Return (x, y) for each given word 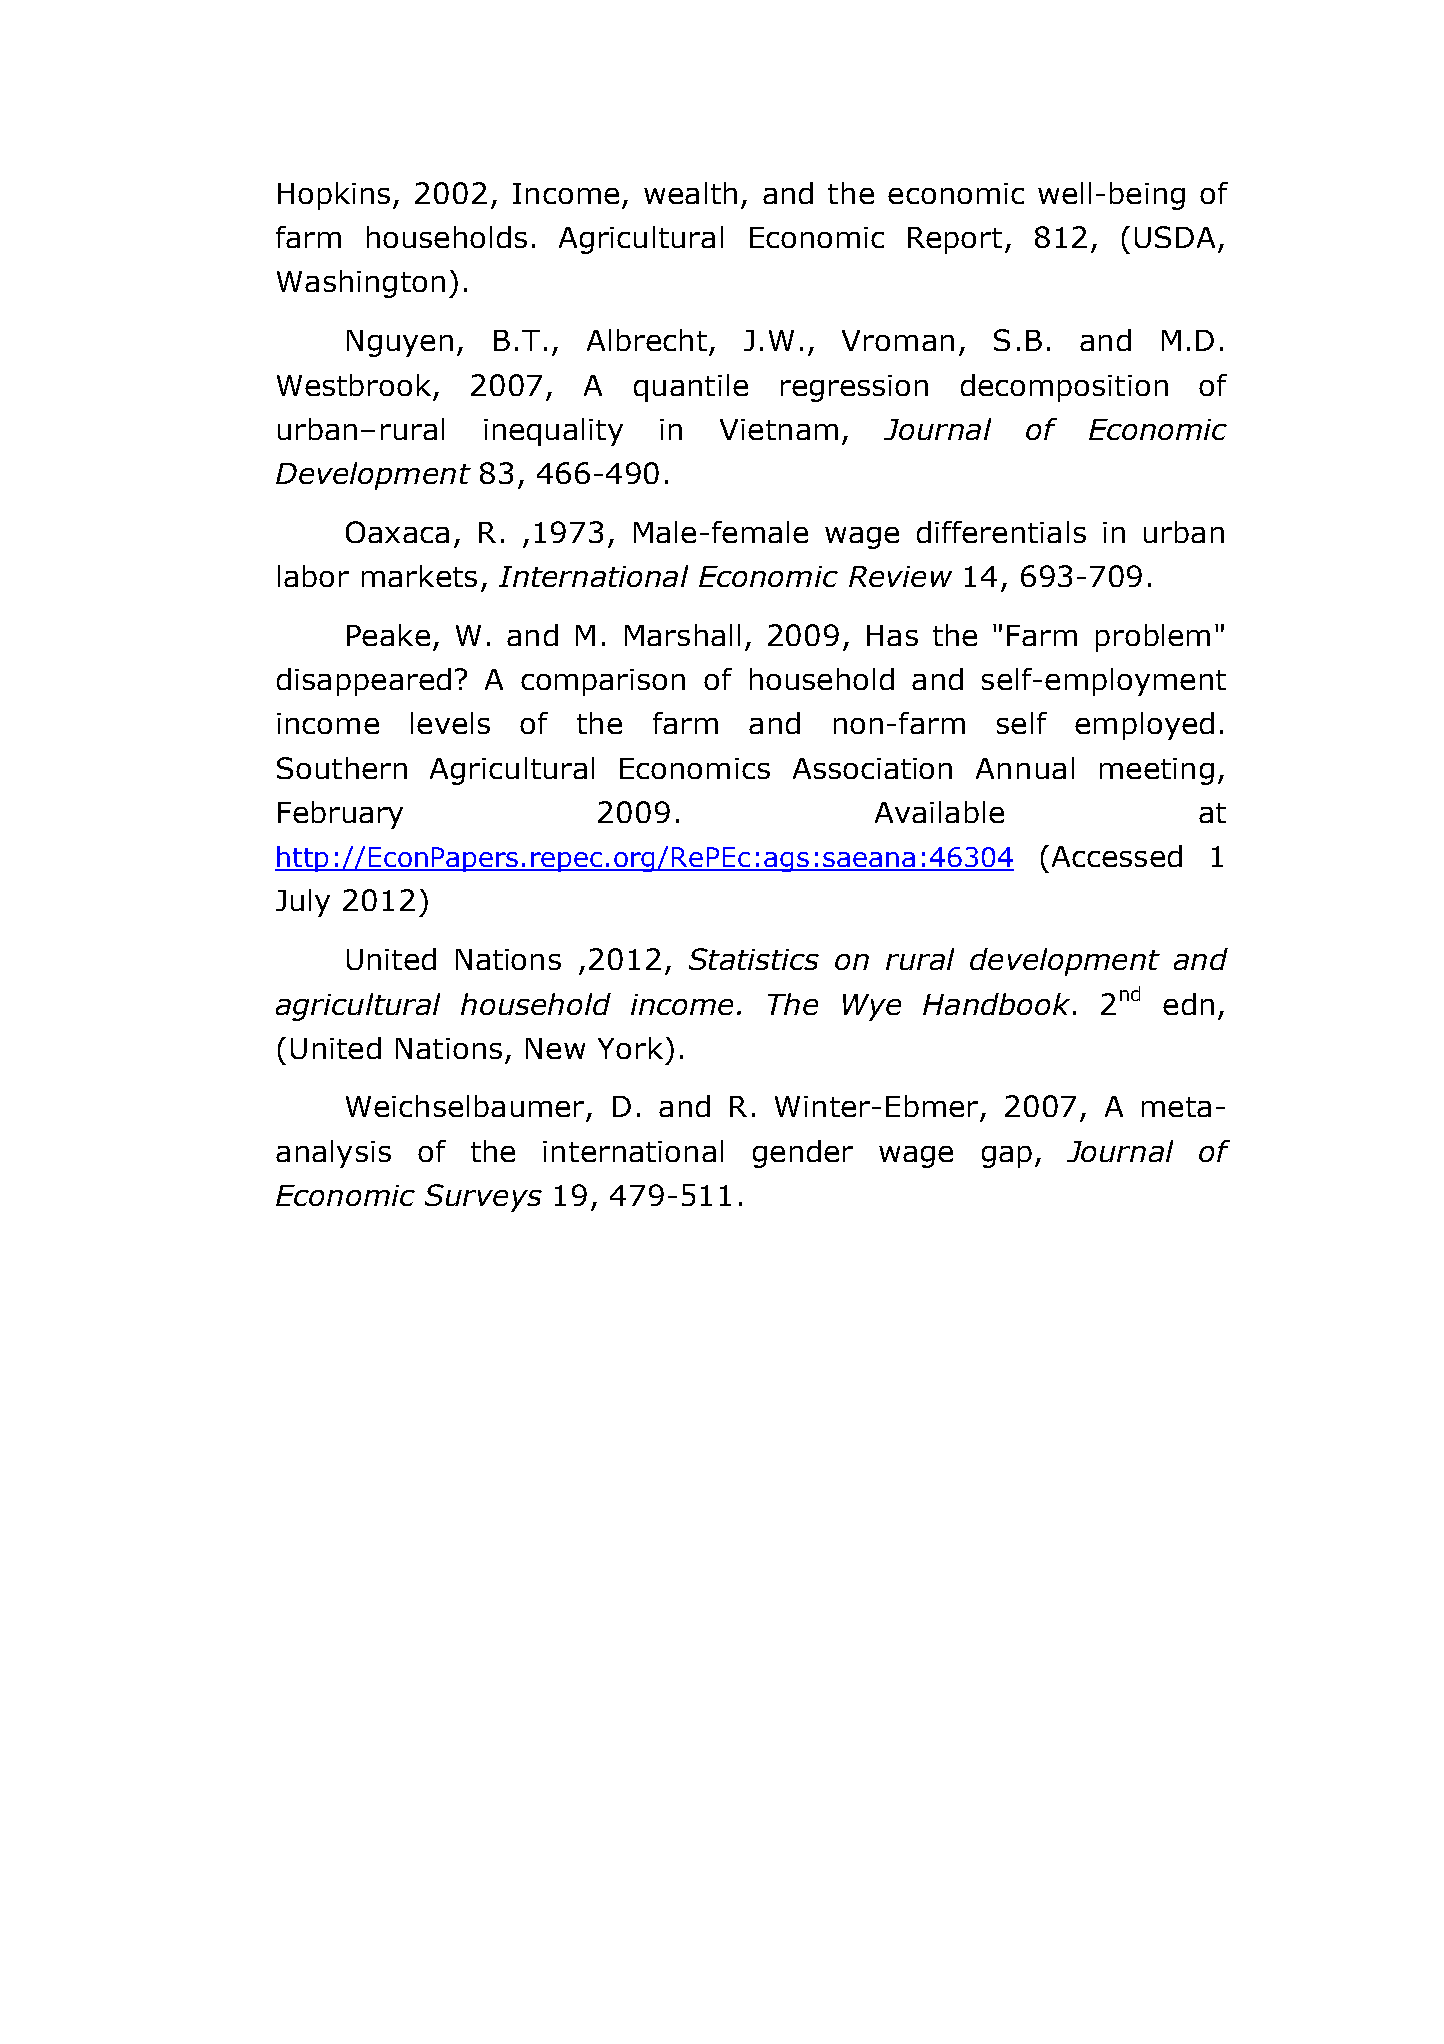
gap (1007, 1157)
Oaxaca (397, 532)
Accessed (1117, 856)
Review (900, 576)
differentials (1001, 532)
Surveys (483, 1198)
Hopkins (334, 196)
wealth (690, 193)
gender (803, 1154)
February (340, 815)
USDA (1175, 237)
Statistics (754, 959)
